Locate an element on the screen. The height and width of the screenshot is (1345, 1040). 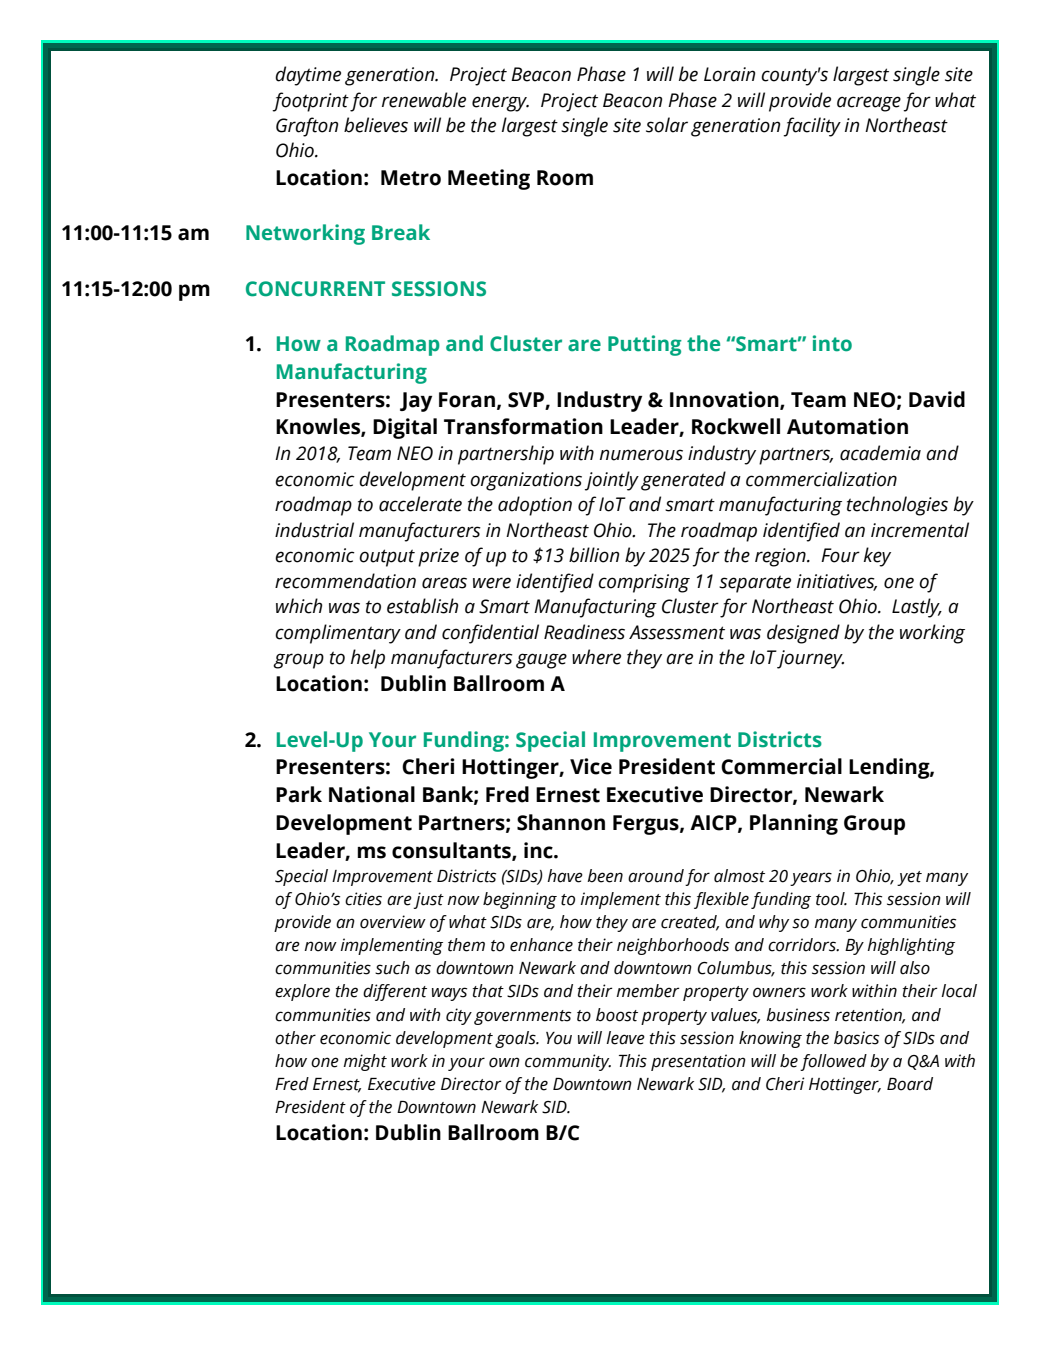
Shannon is located at coordinates (561, 822).
